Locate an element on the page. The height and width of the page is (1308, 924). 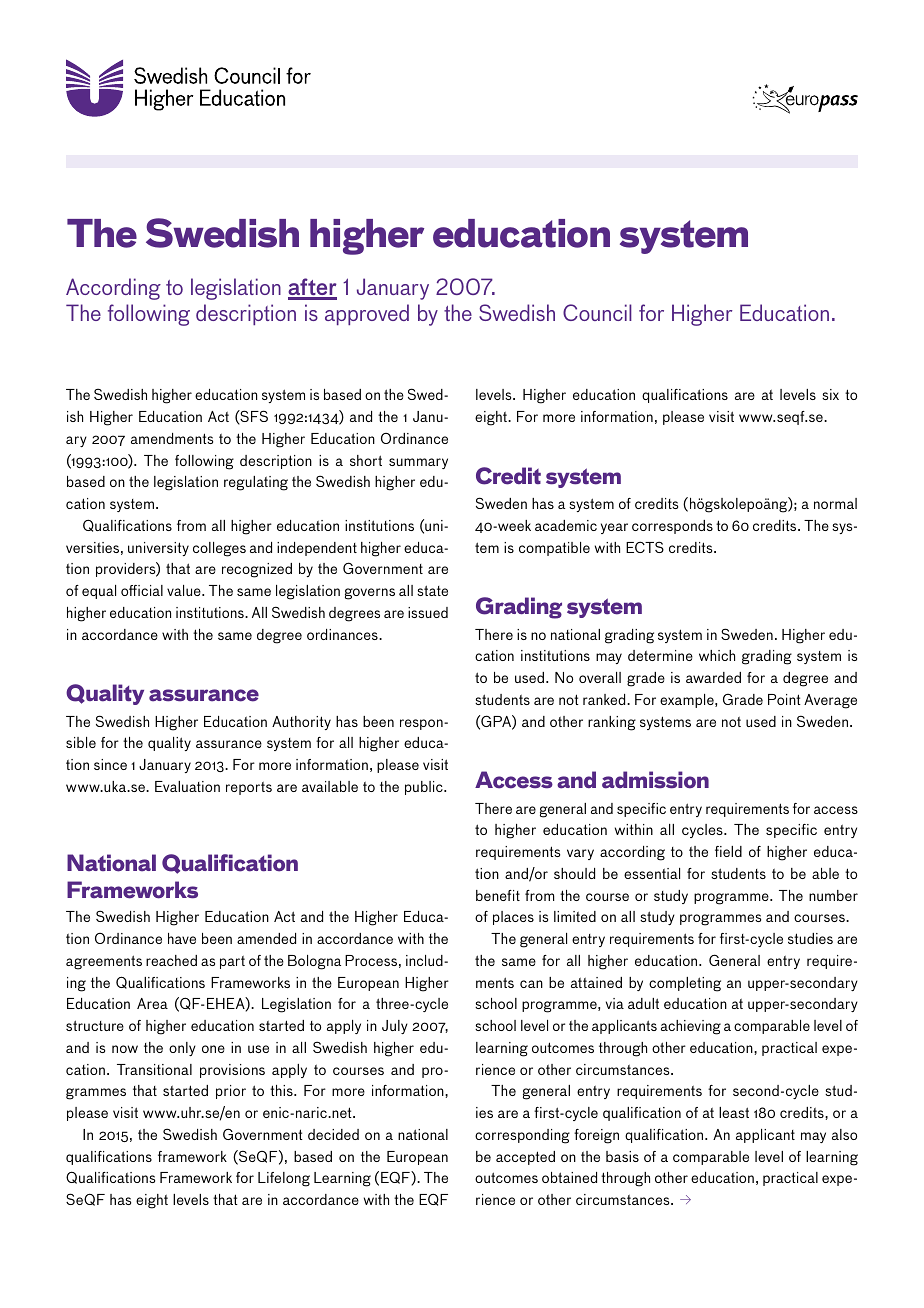
approved is located at coordinates (367, 314).
